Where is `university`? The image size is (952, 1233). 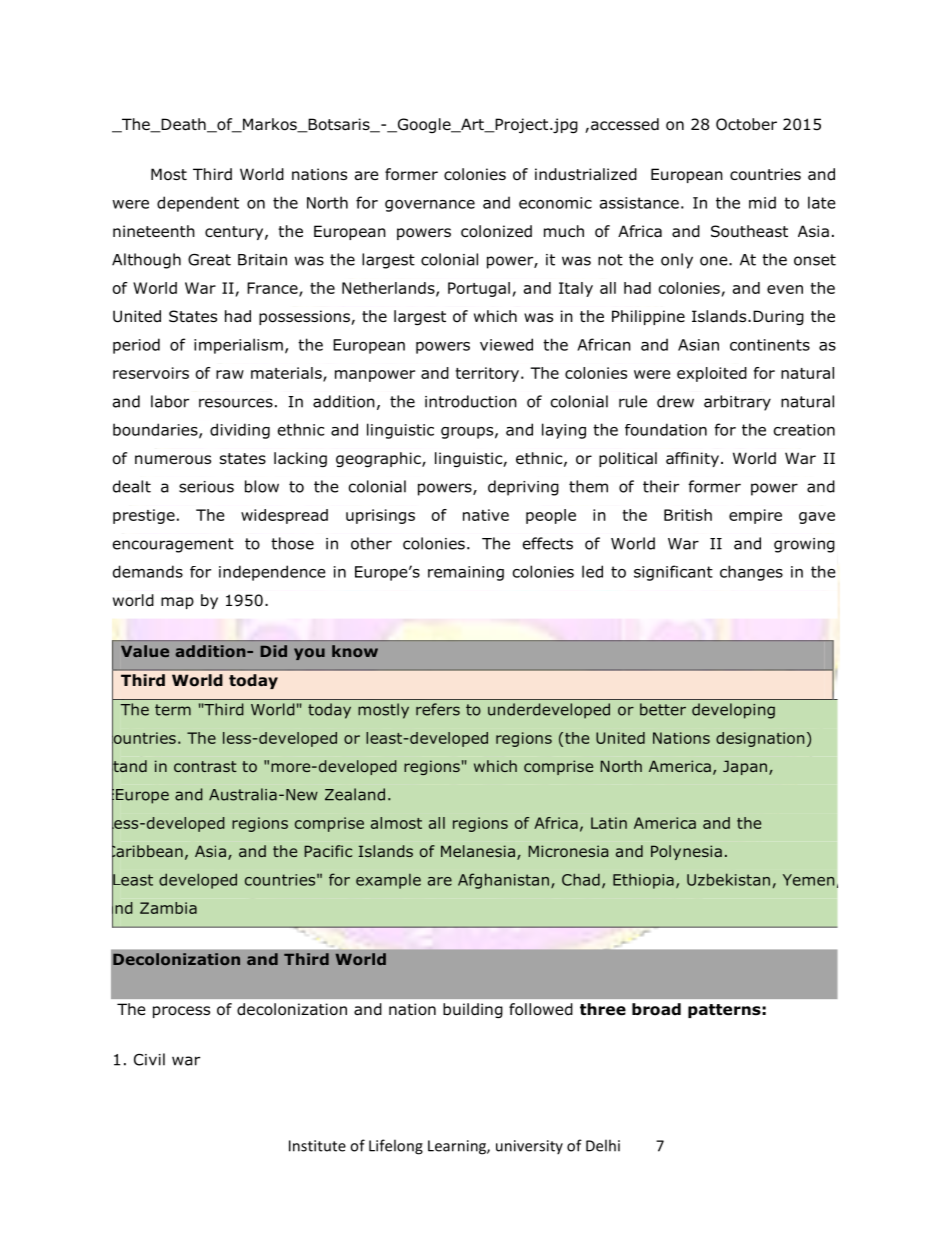 university is located at coordinates (529, 1147).
